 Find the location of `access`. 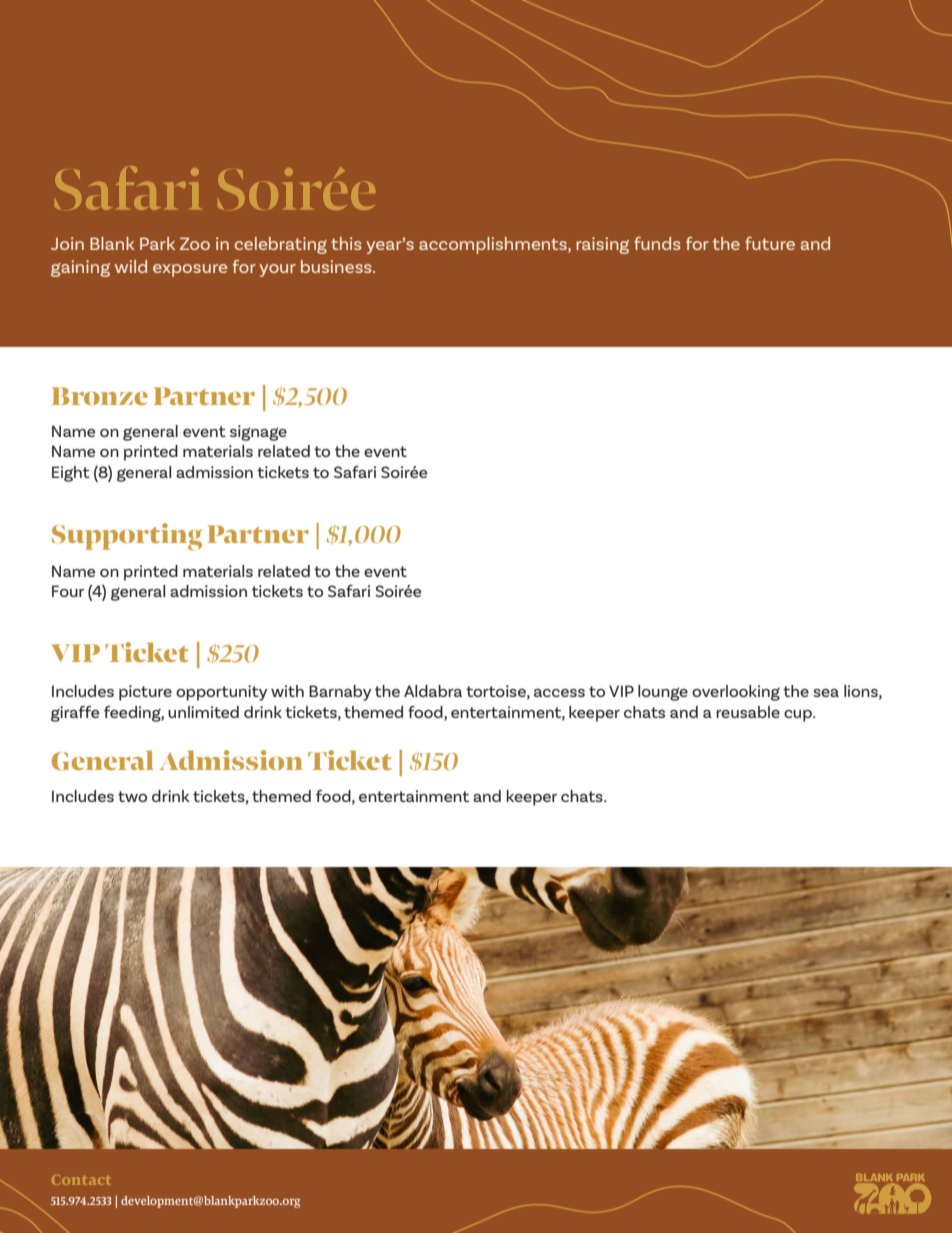

access is located at coordinates (559, 693).
